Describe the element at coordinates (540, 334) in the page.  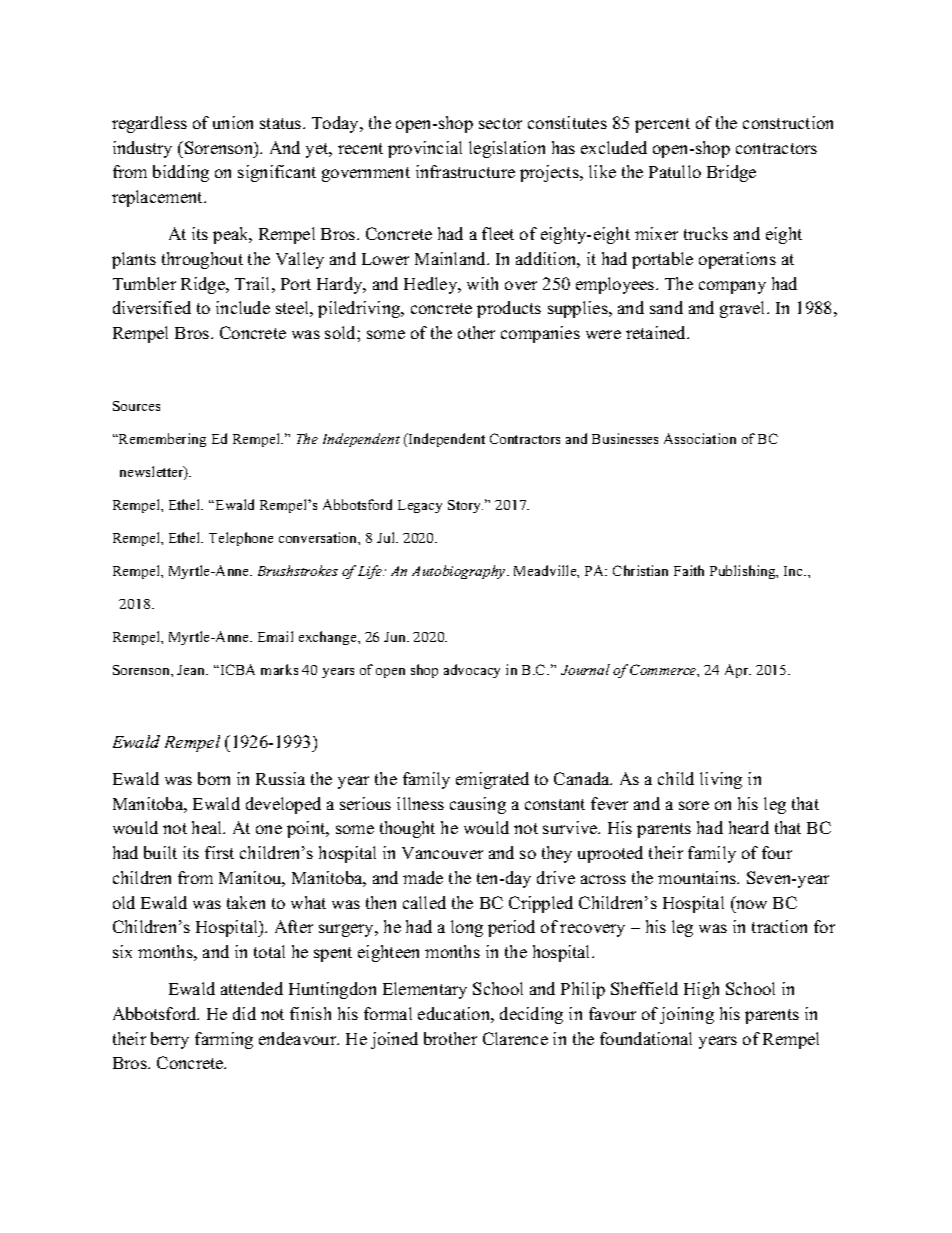
I see `companies` at that location.
